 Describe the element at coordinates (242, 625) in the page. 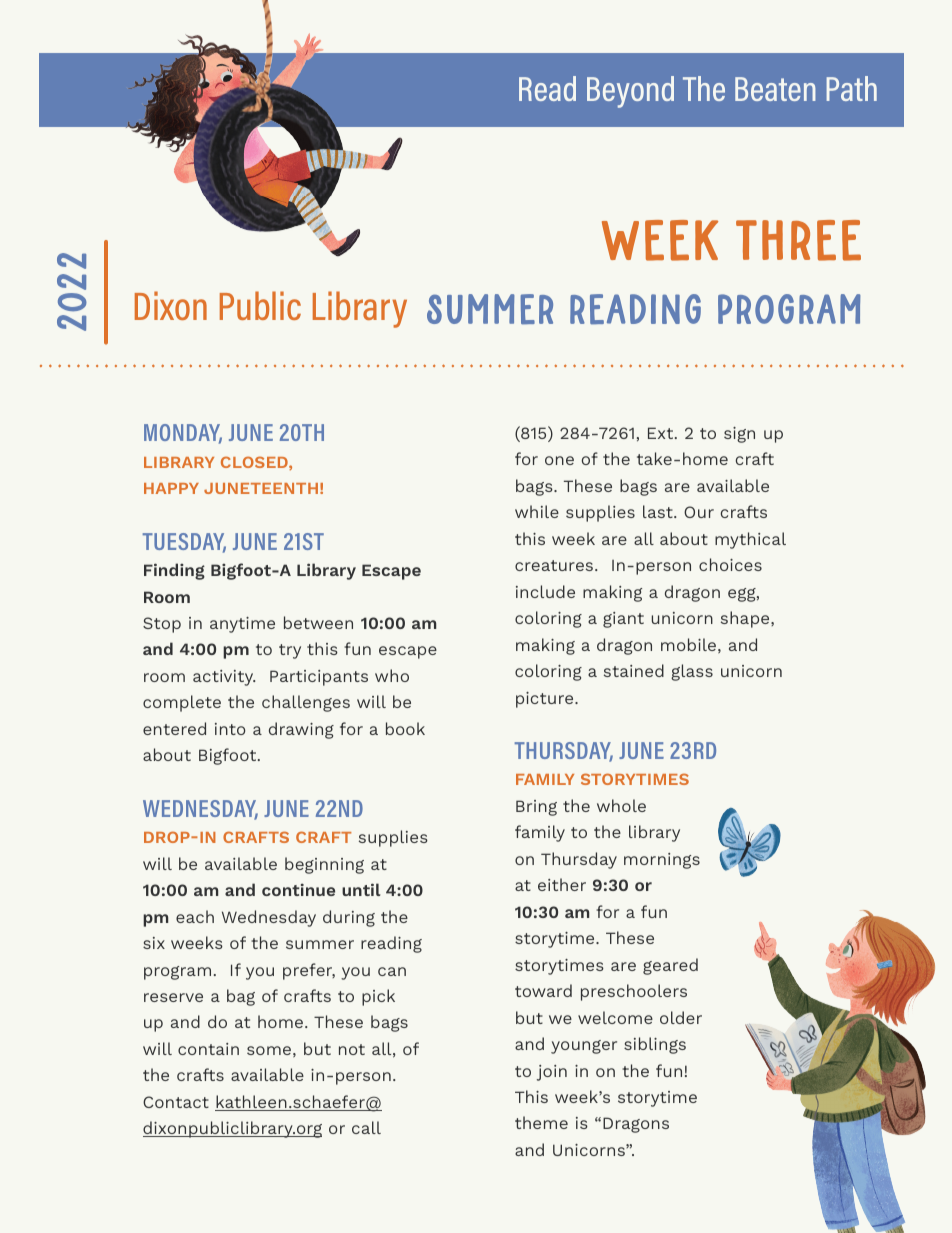

I see `anytime` at that location.
